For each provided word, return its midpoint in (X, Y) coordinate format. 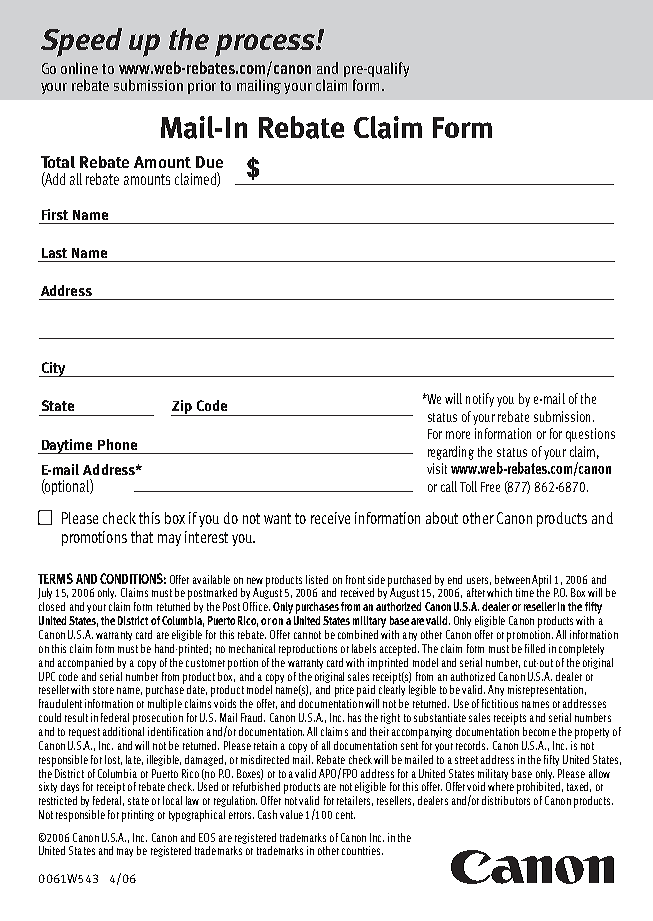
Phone (117, 444)
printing (138, 816)
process (266, 45)
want (277, 518)
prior (202, 87)
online (79, 68)
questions (590, 435)
